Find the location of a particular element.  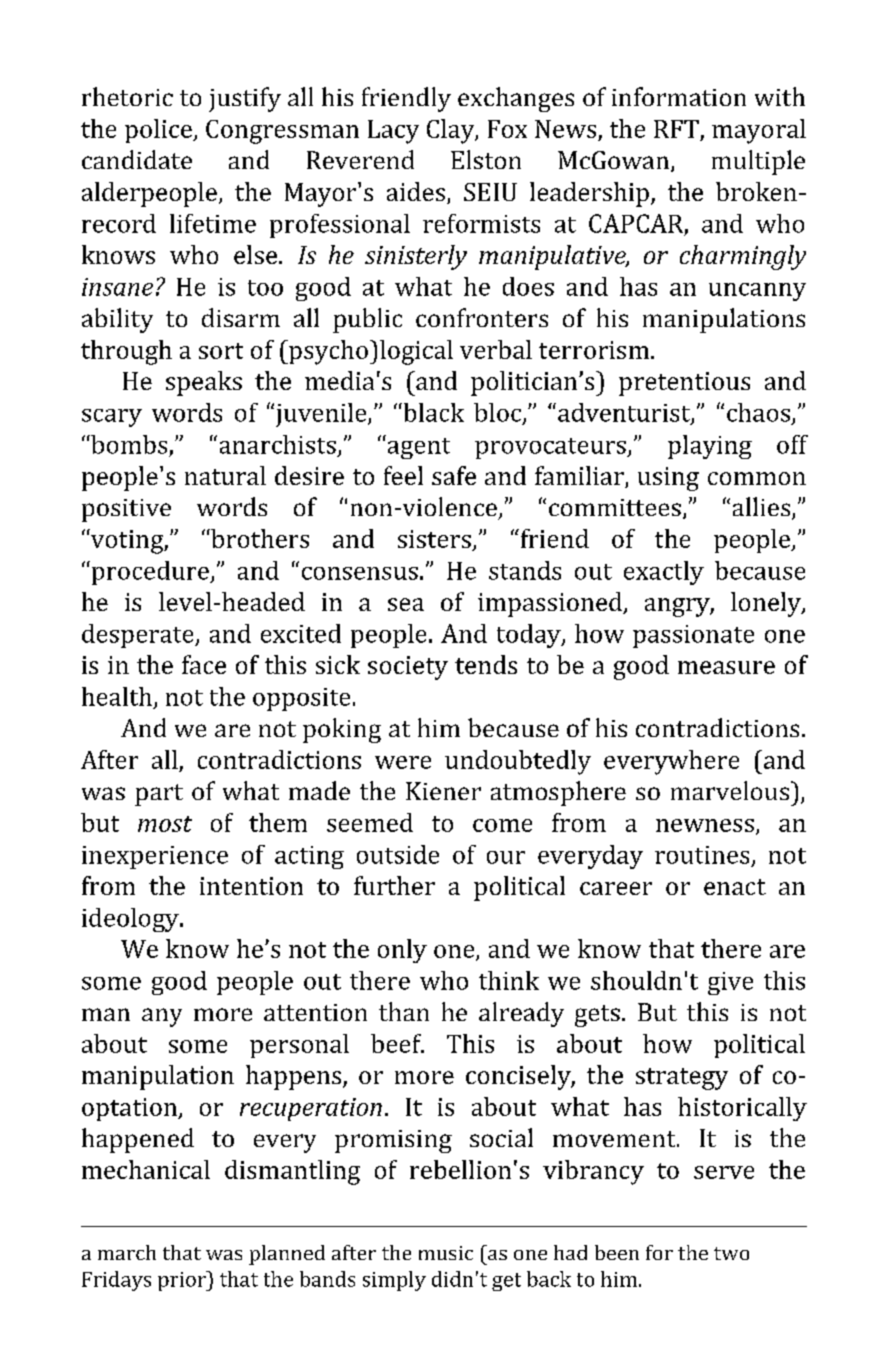

than is located at coordinates (404, 1011).
